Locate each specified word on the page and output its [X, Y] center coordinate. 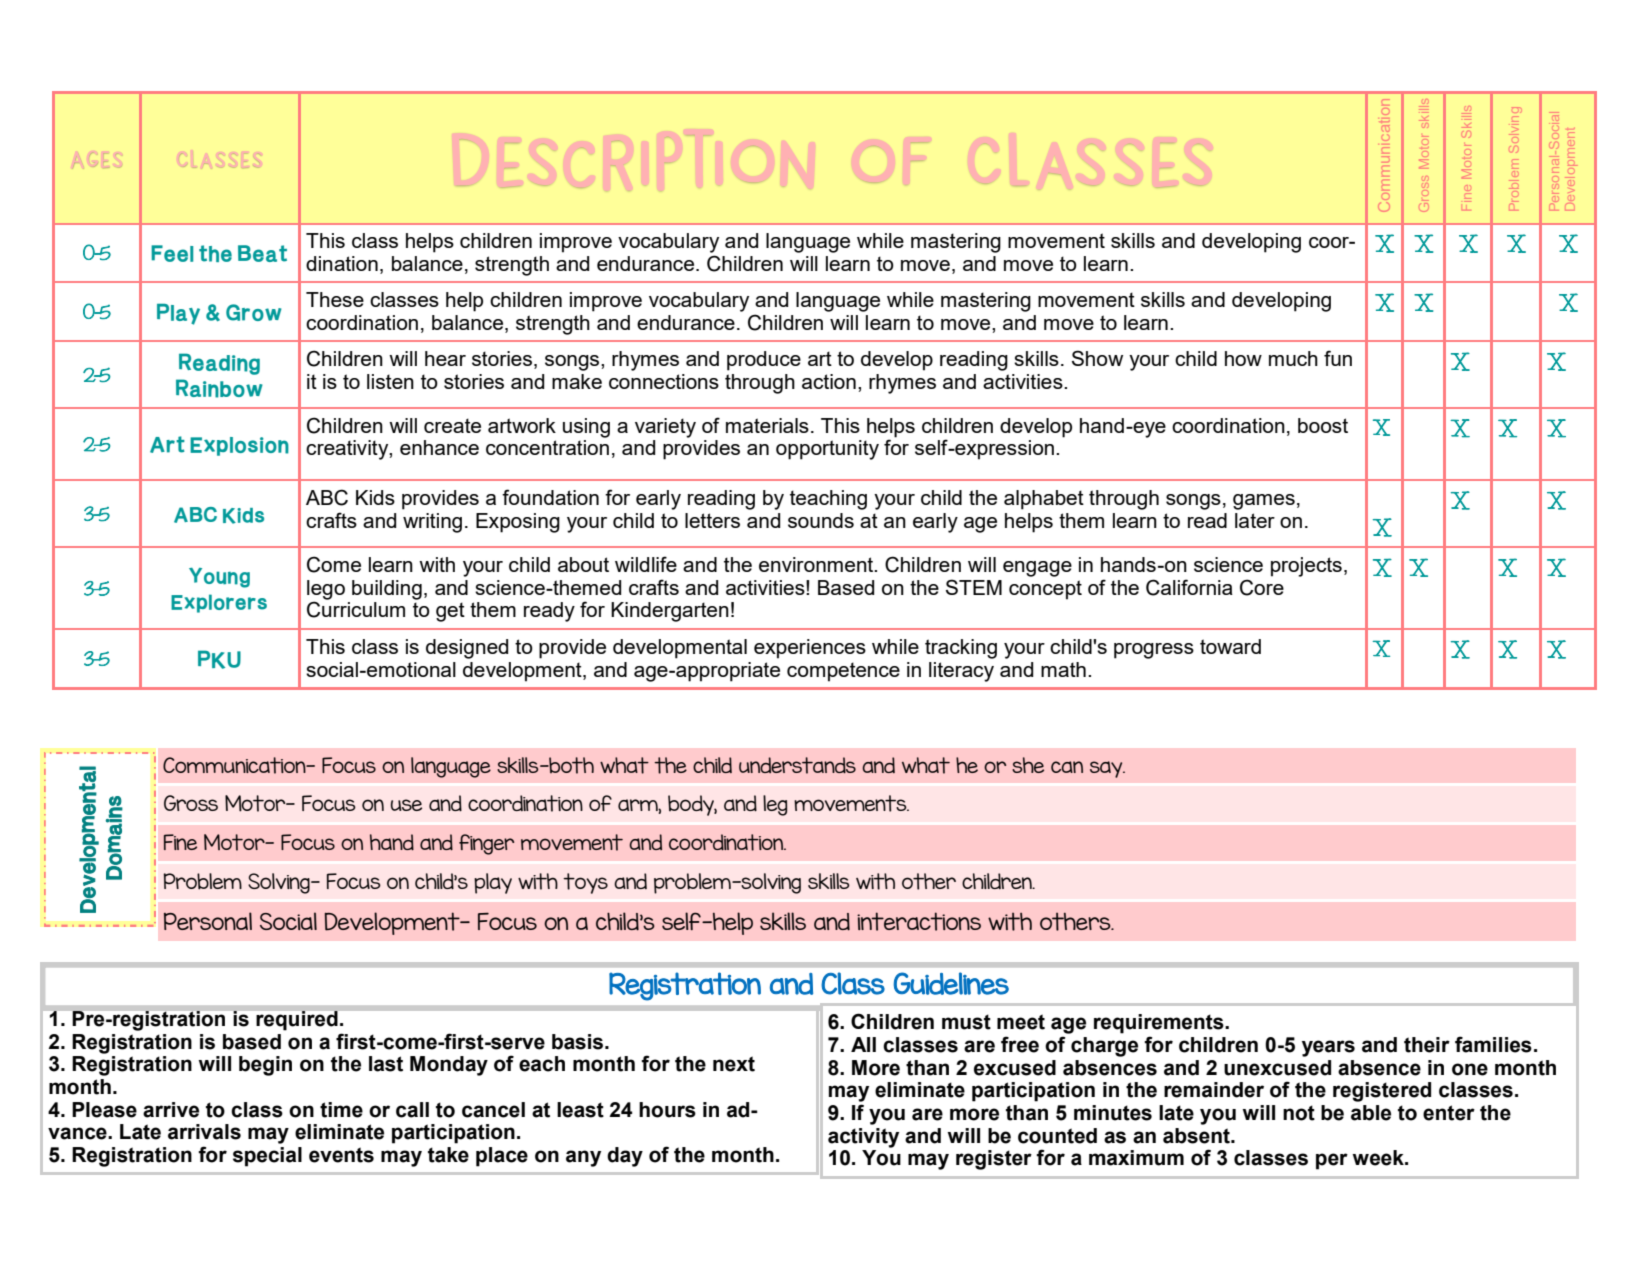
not [1299, 1113]
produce [764, 361]
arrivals [204, 1132]
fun [1338, 358]
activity [863, 1138]
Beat [262, 253]
